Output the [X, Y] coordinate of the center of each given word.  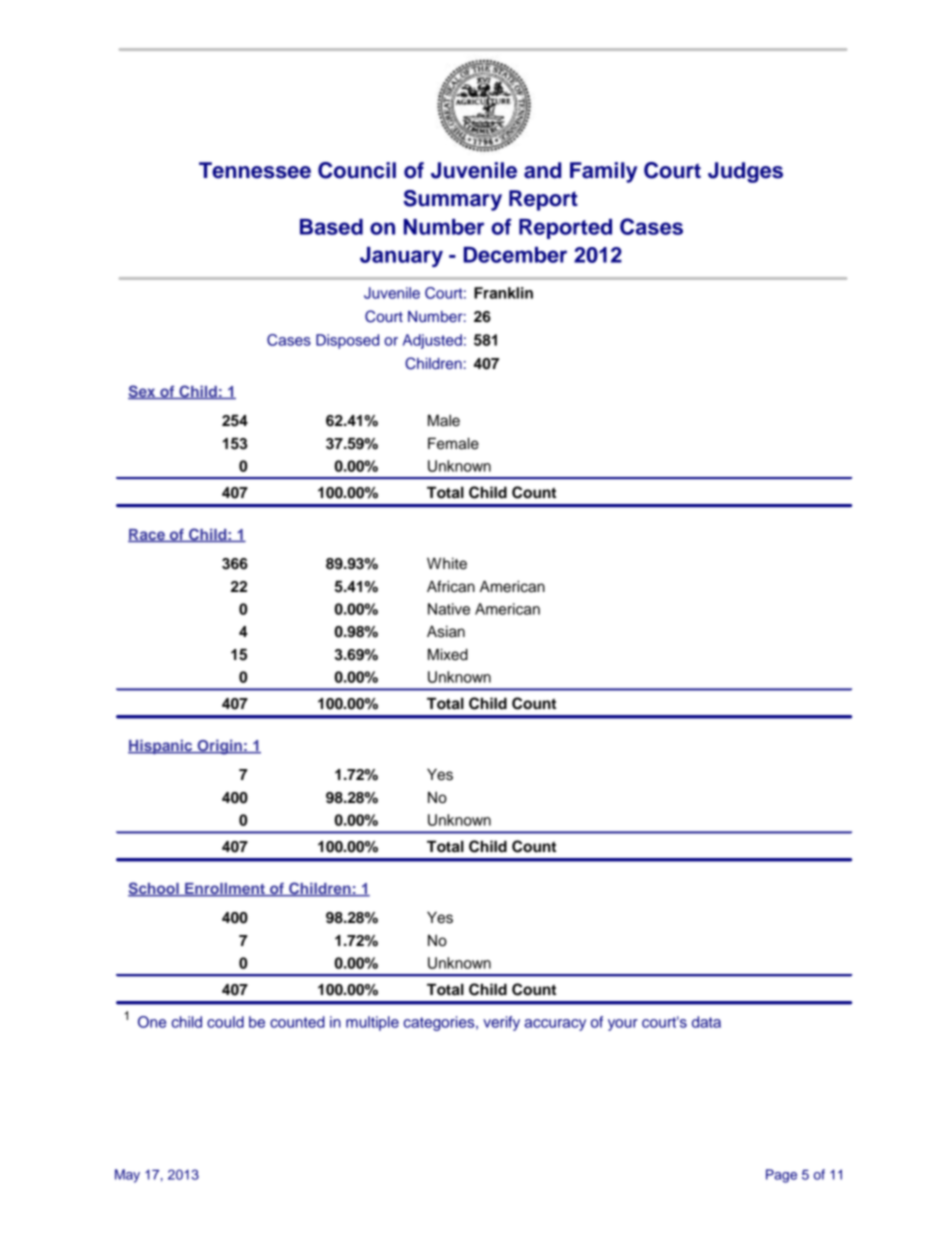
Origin [219, 747]
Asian [446, 632]
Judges [745, 172]
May [127, 1176]
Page [781, 1176]
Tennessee [255, 170]
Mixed [448, 654]
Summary [452, 200]
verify [501, 1023]
